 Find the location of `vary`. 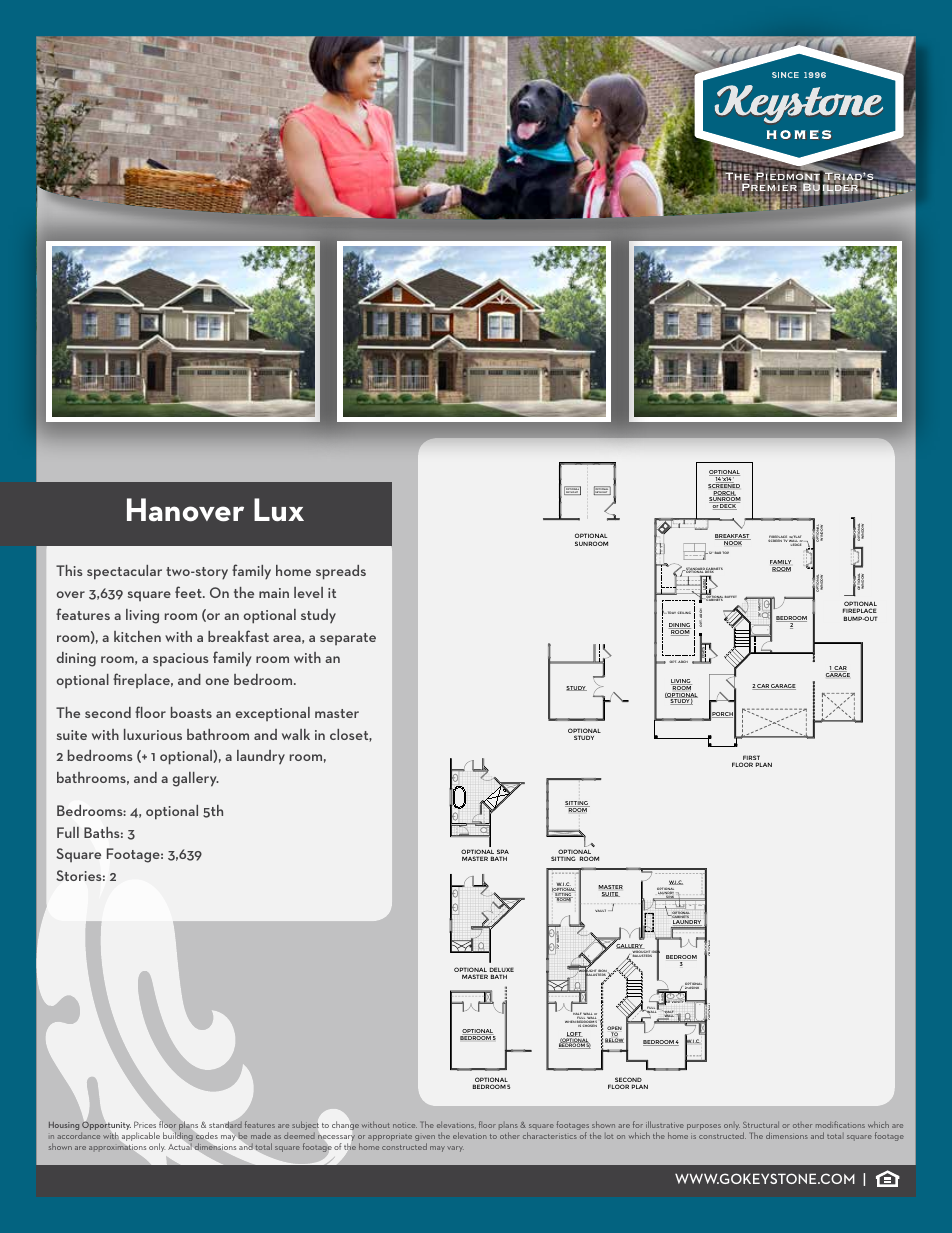

vary is located at coordinates (455, 1149).
